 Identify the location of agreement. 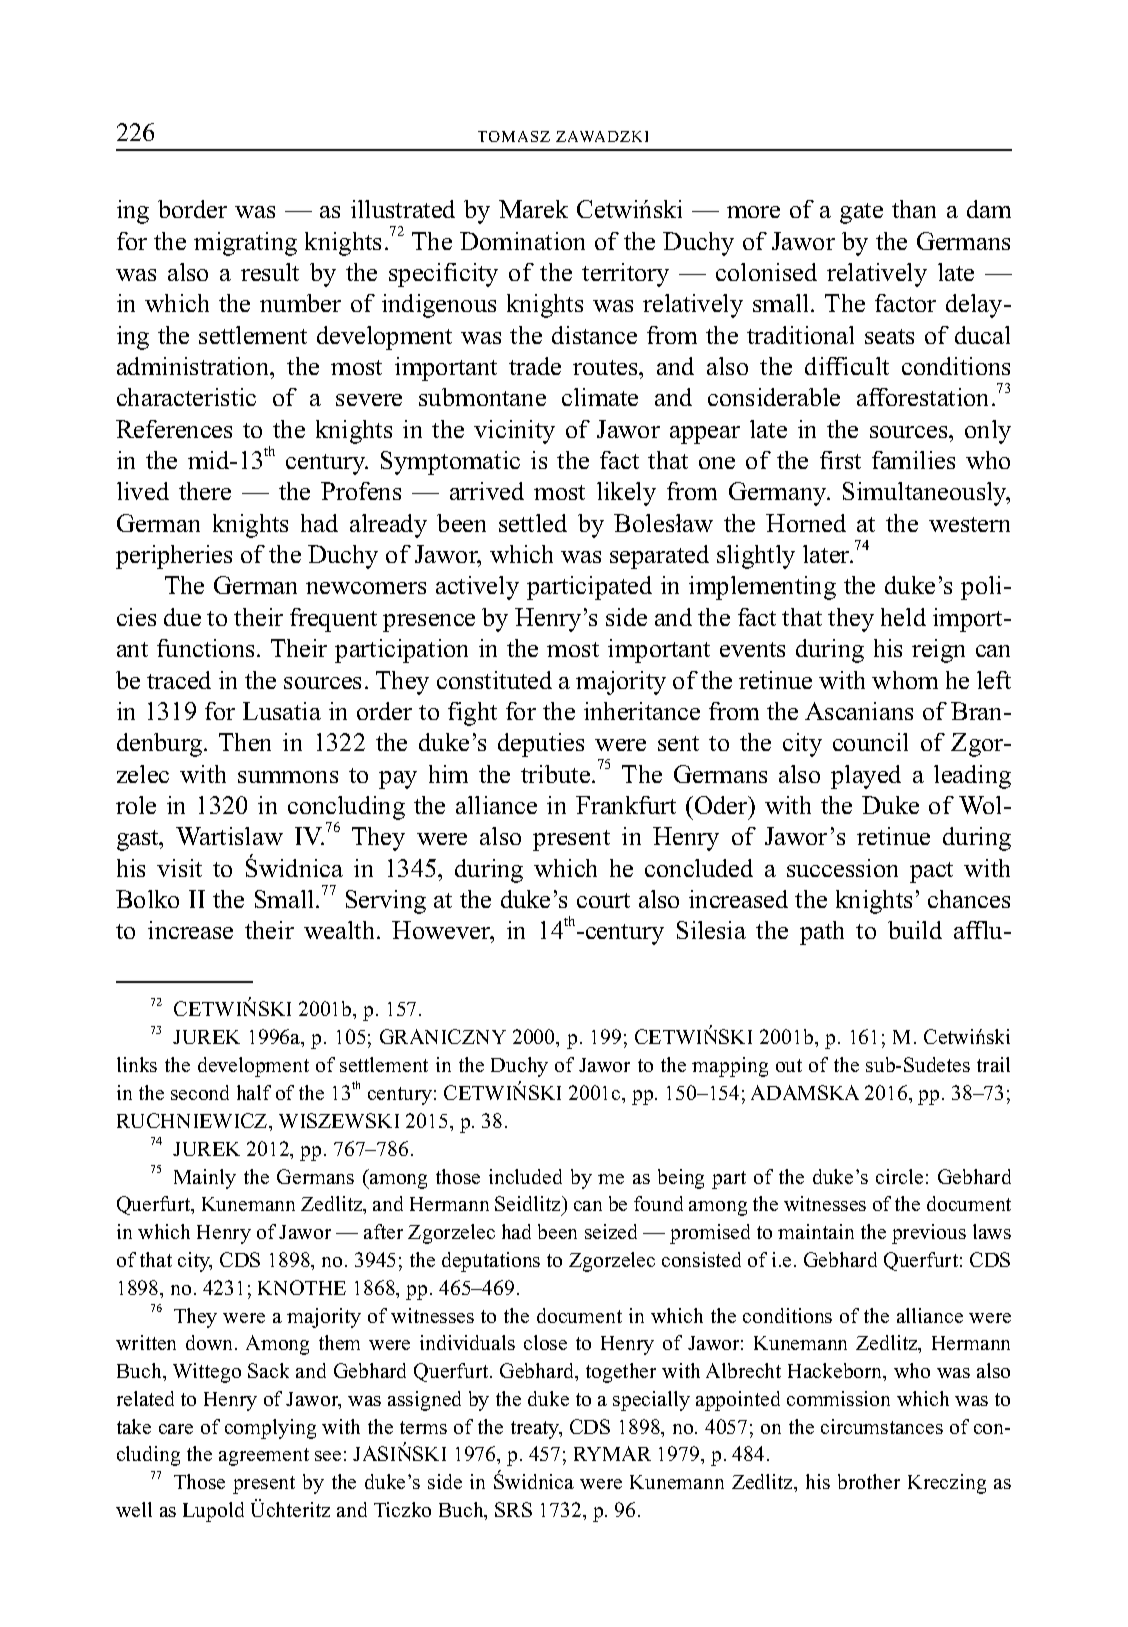
(264, 1457).
